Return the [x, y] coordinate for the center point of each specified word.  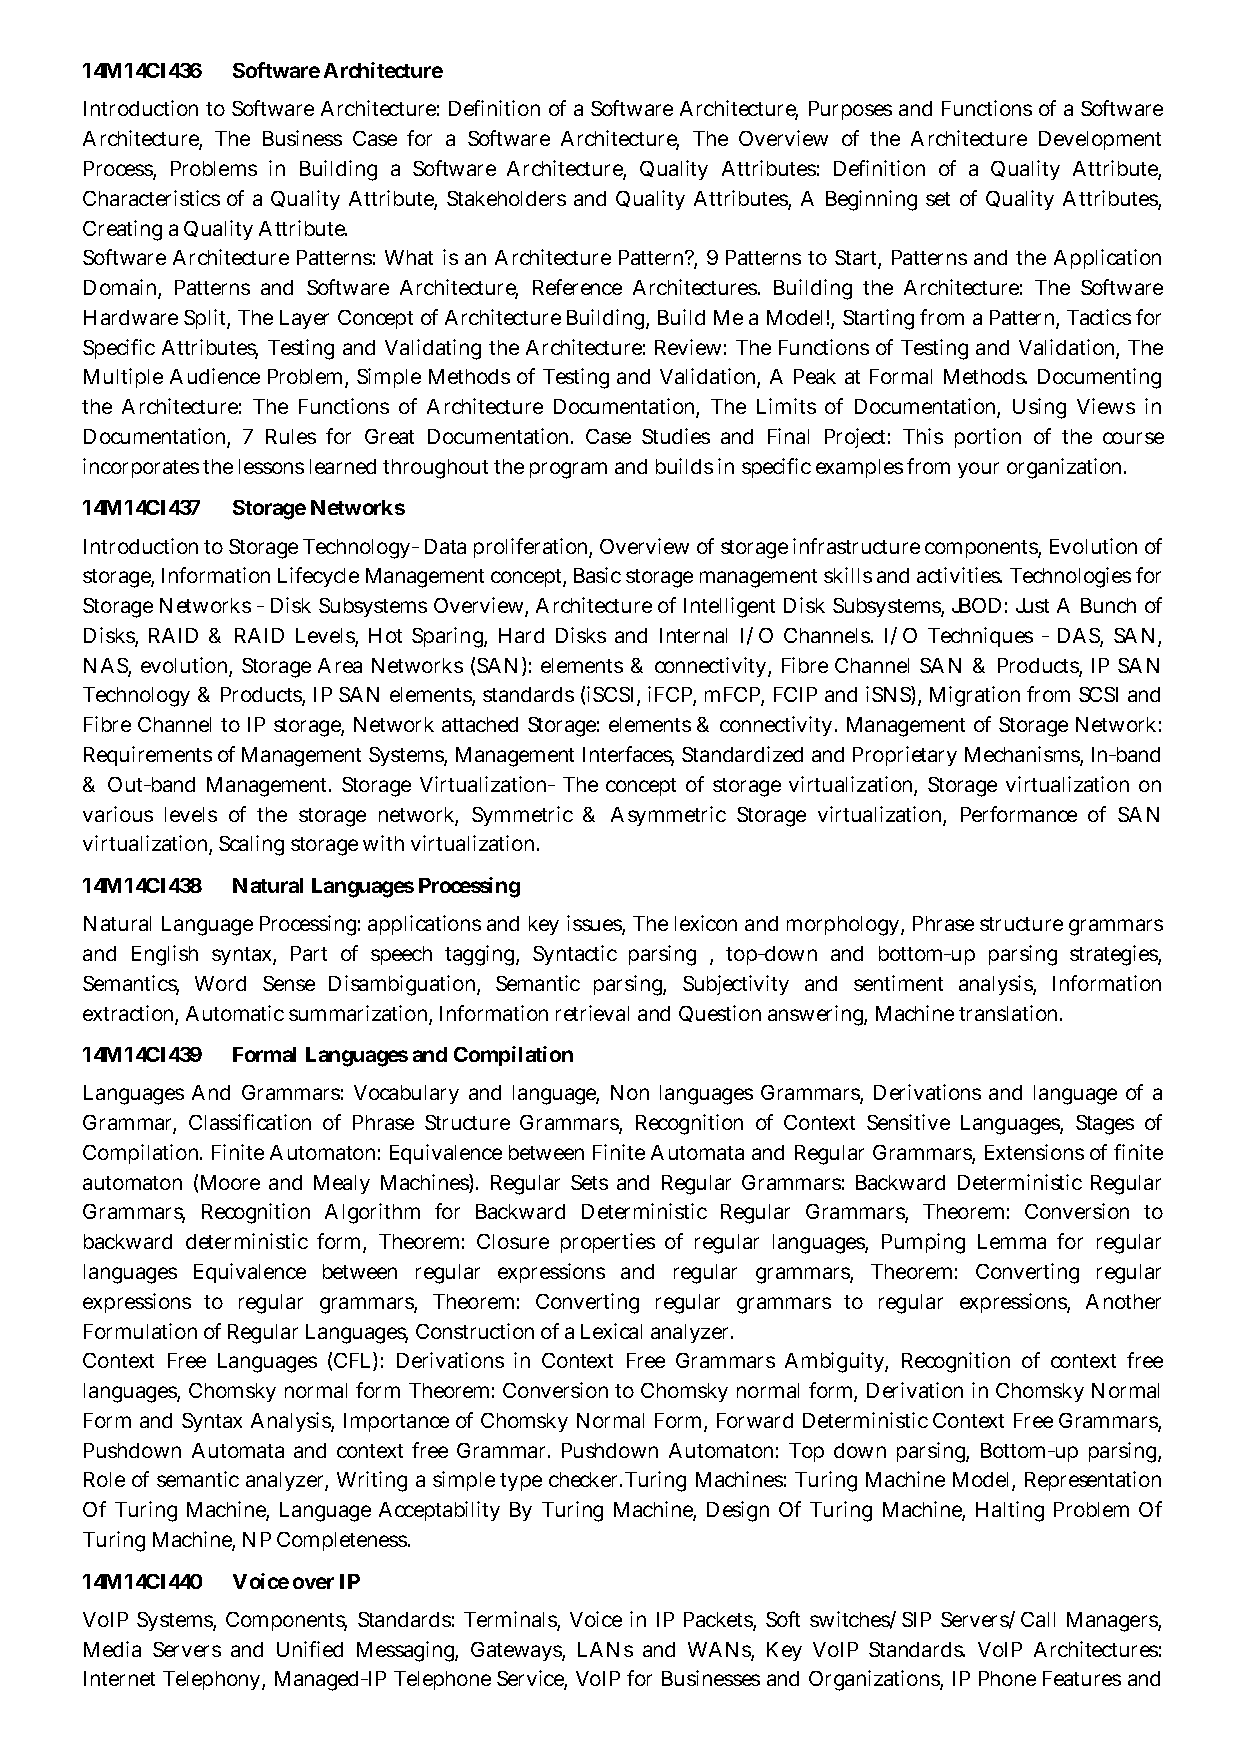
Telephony [211, 1680]
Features [1082, 1678]
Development [1100, 140]
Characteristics [151, 198]
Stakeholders [506, 198]
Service [531, 1679]
